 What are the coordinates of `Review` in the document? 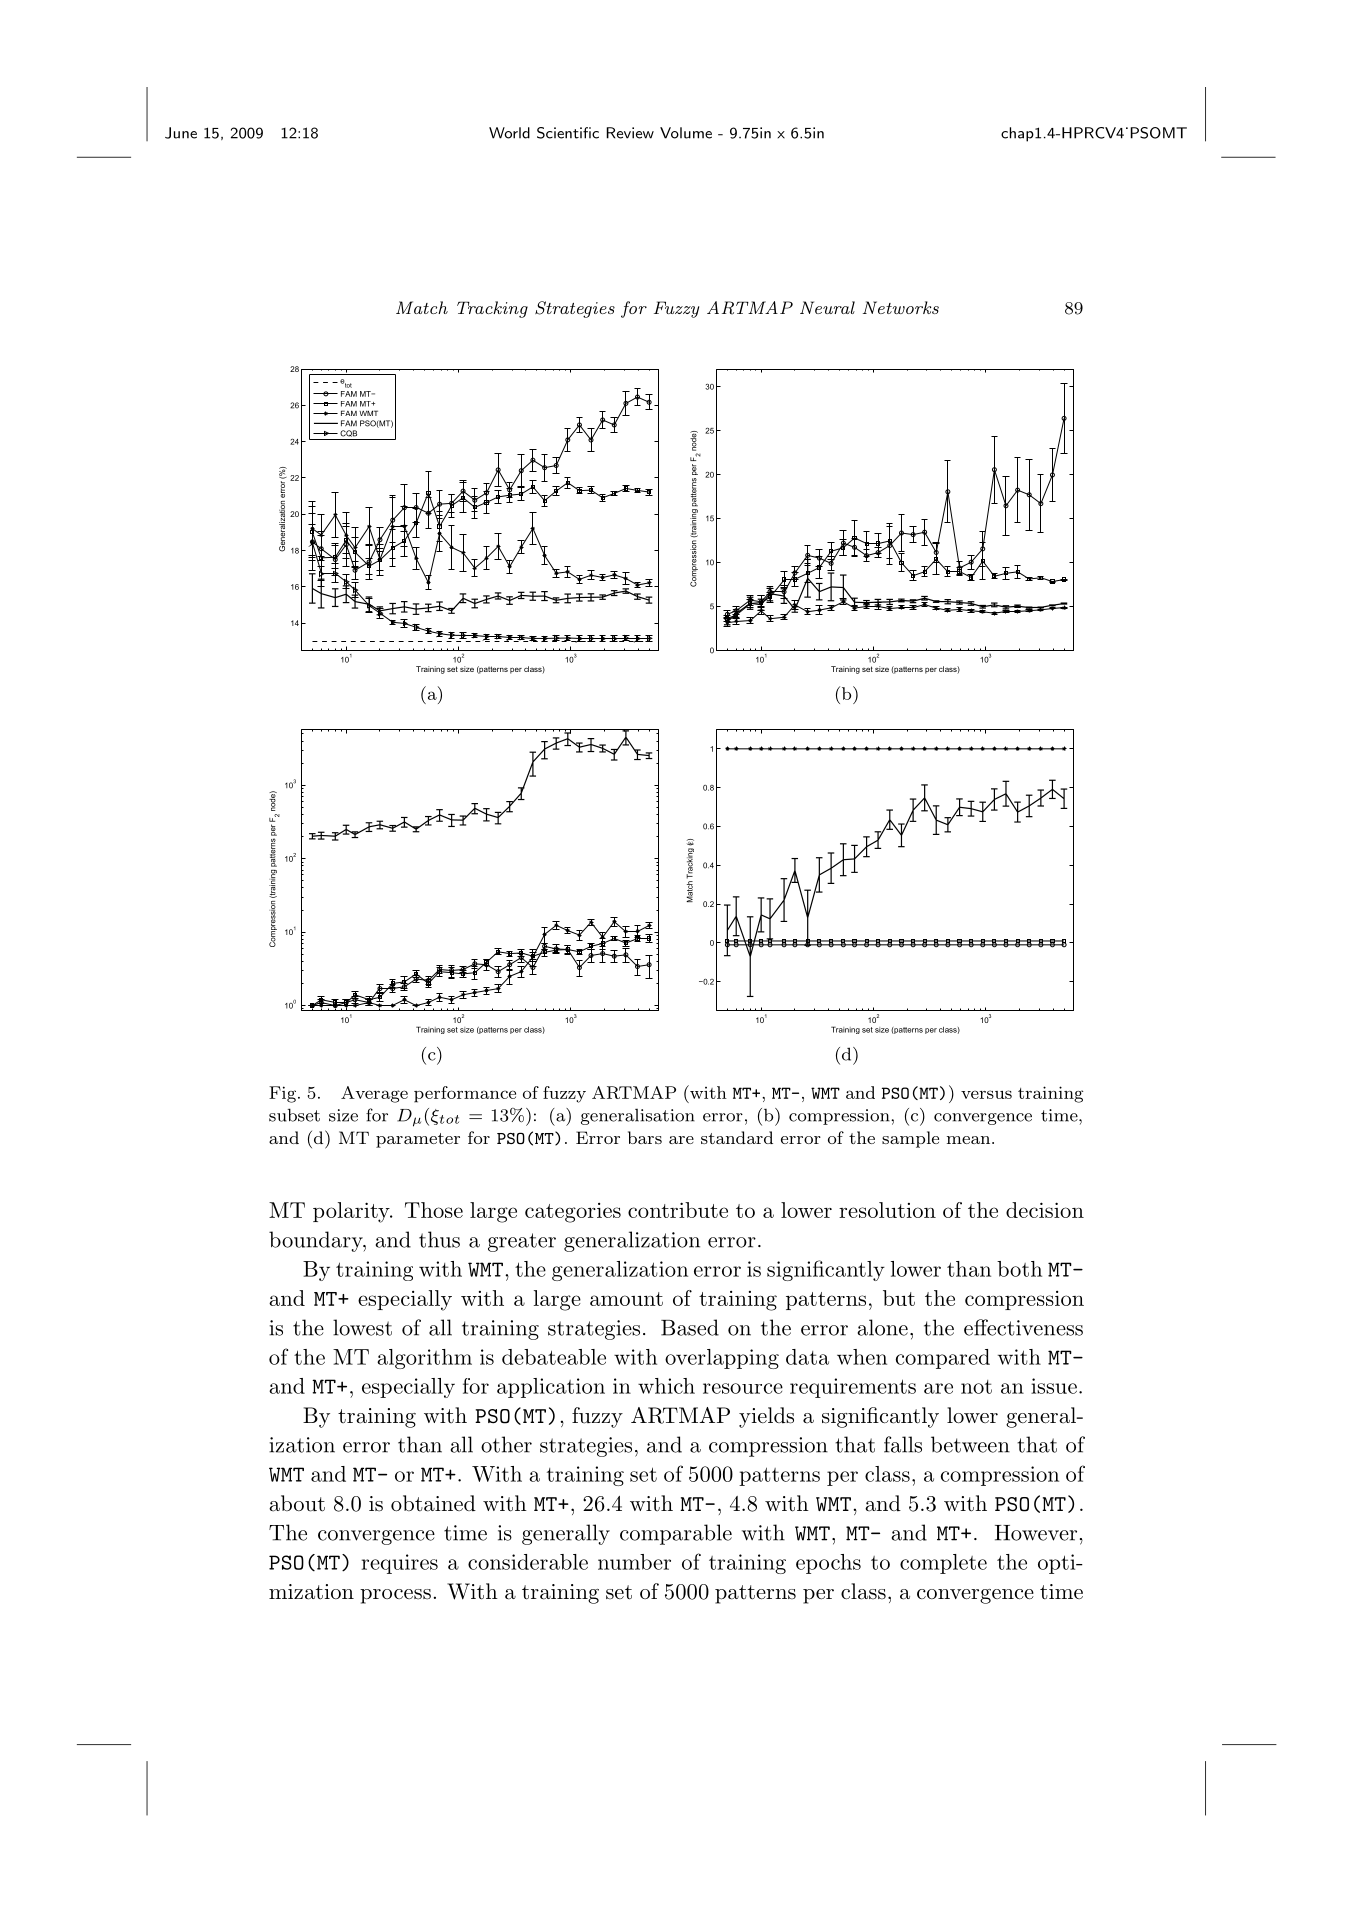 It's located at (630, 133).
